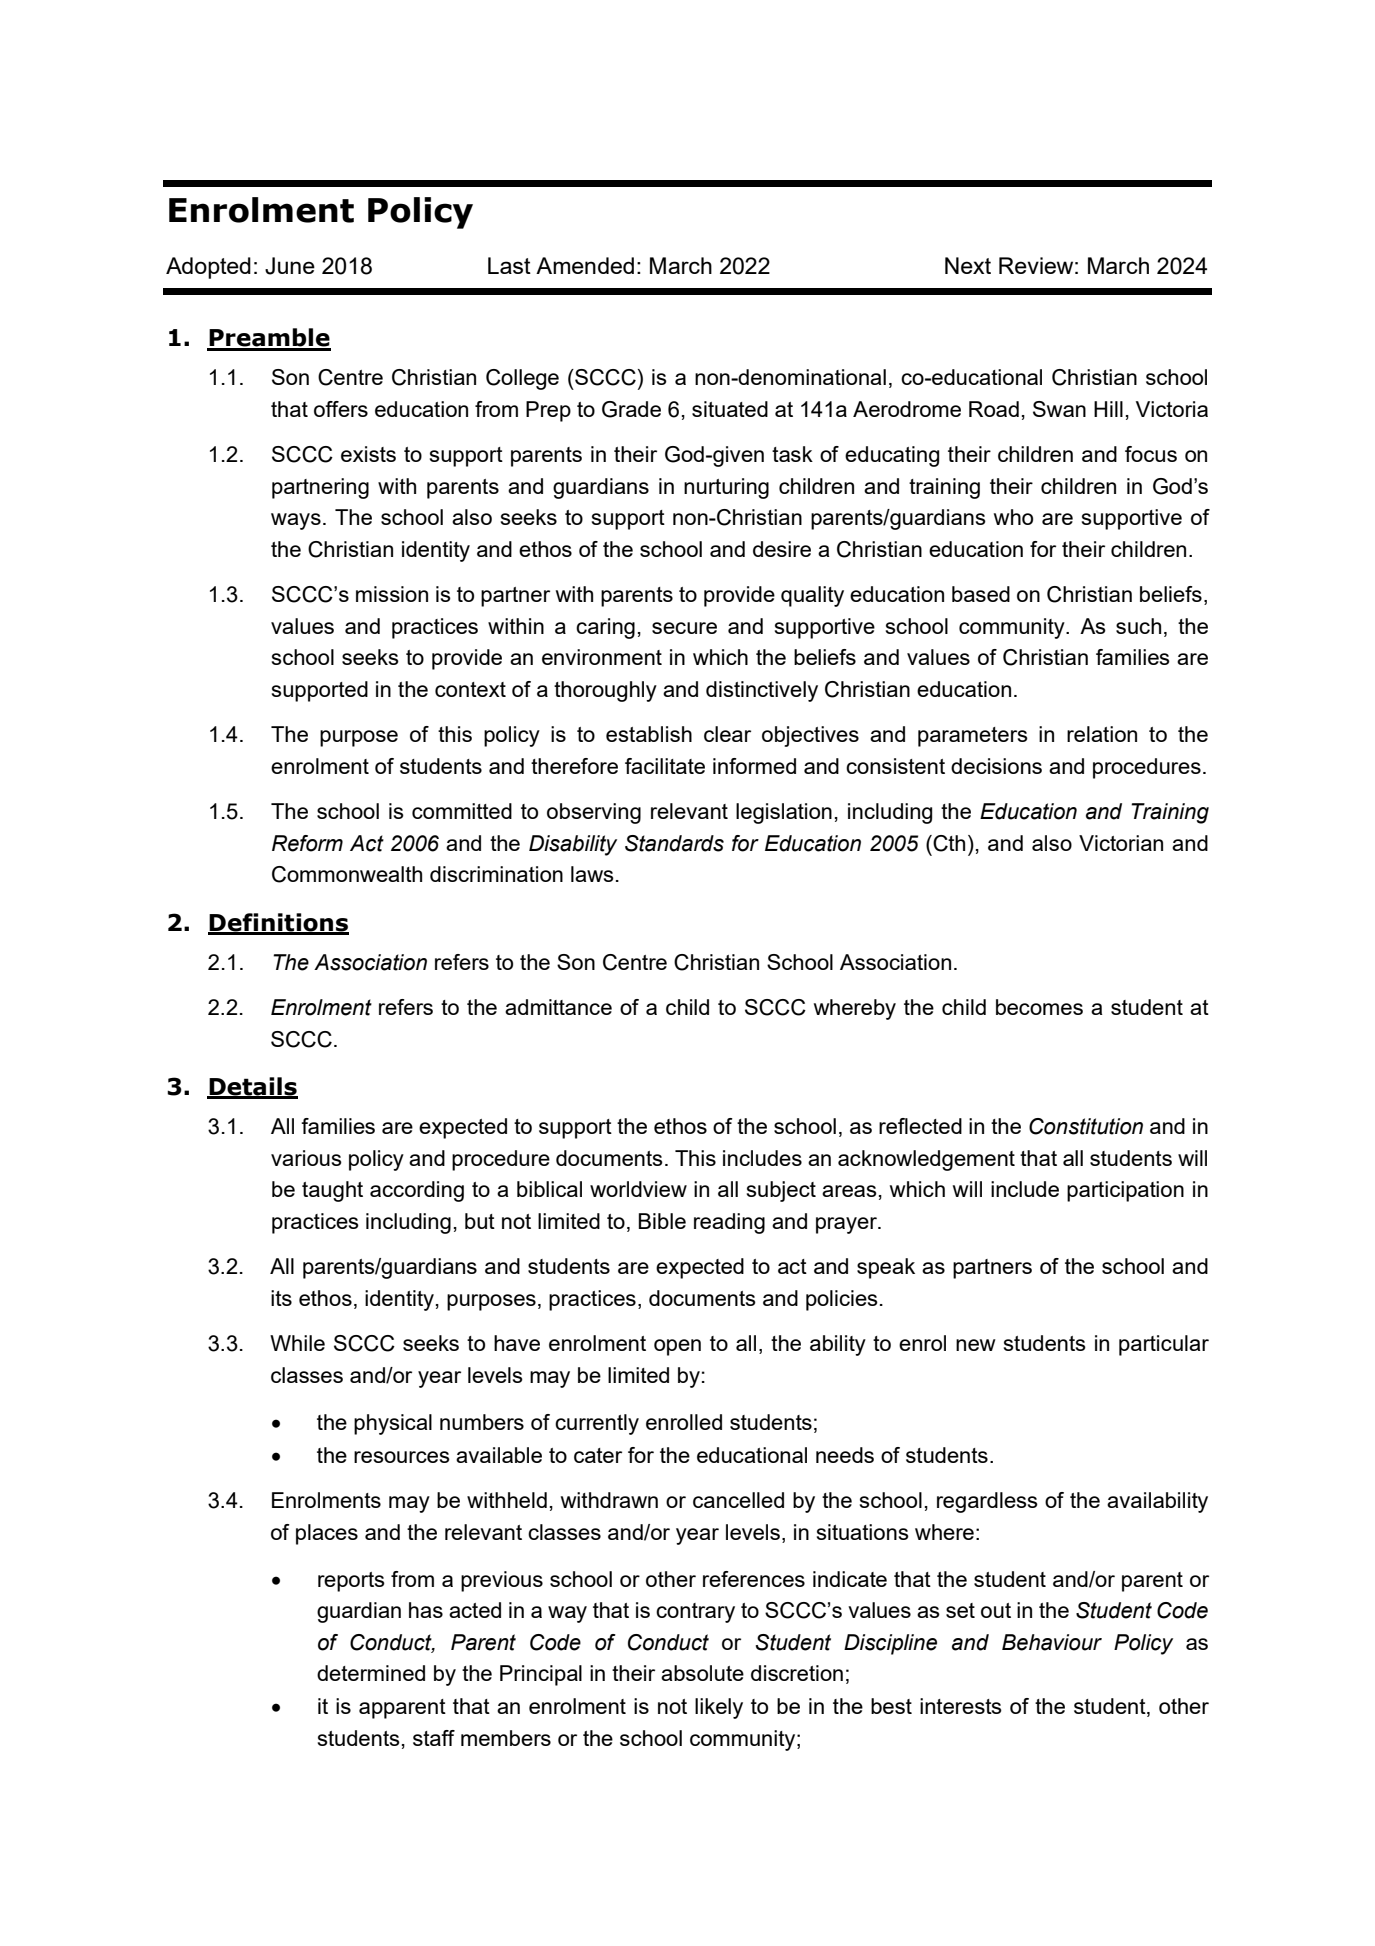 This screenshot has width=1375, height=1946. What do you see at coordinates (371, 1673) in the screenshot?
I see `determined` at bounding box center [371, 1673].
